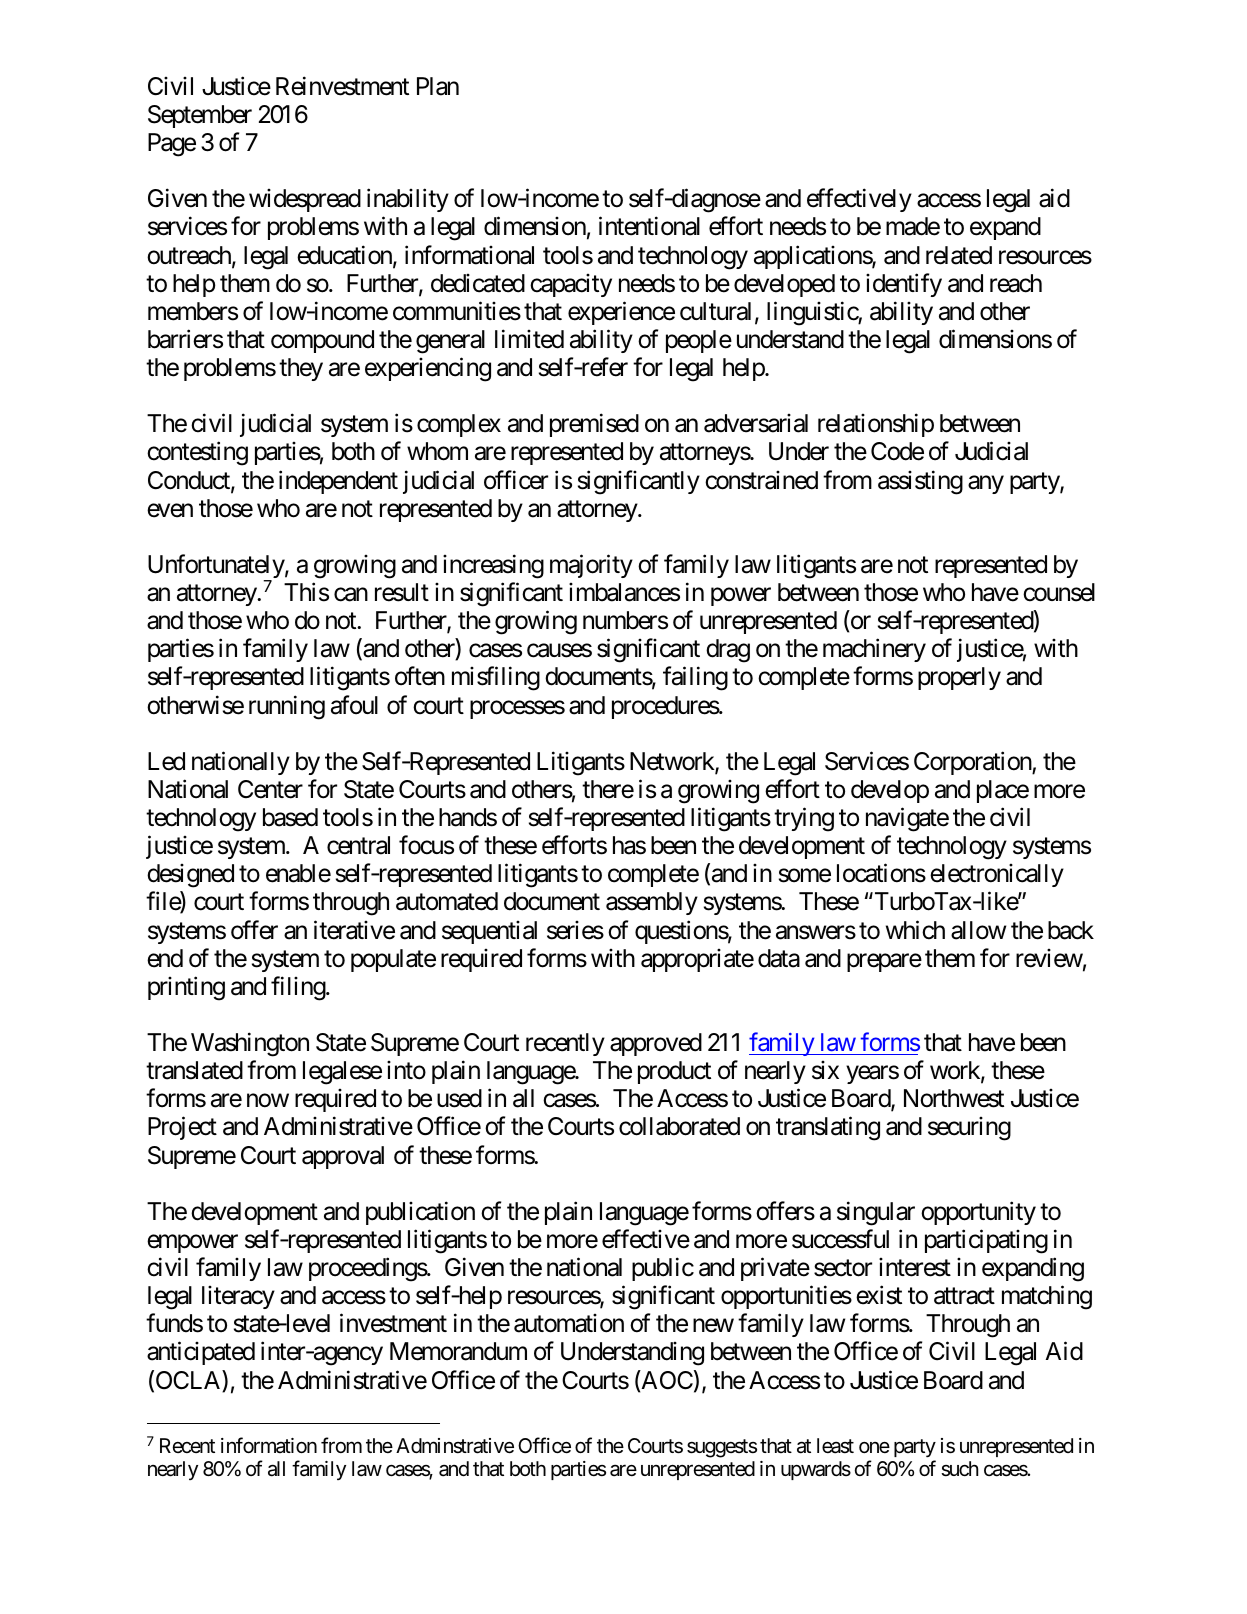 The width and height of the screenshot is (1247, 1614). What do you see at coordinates (268, 1101) in the screenshot?
I see `now` at bounding box center [268, 1101].
